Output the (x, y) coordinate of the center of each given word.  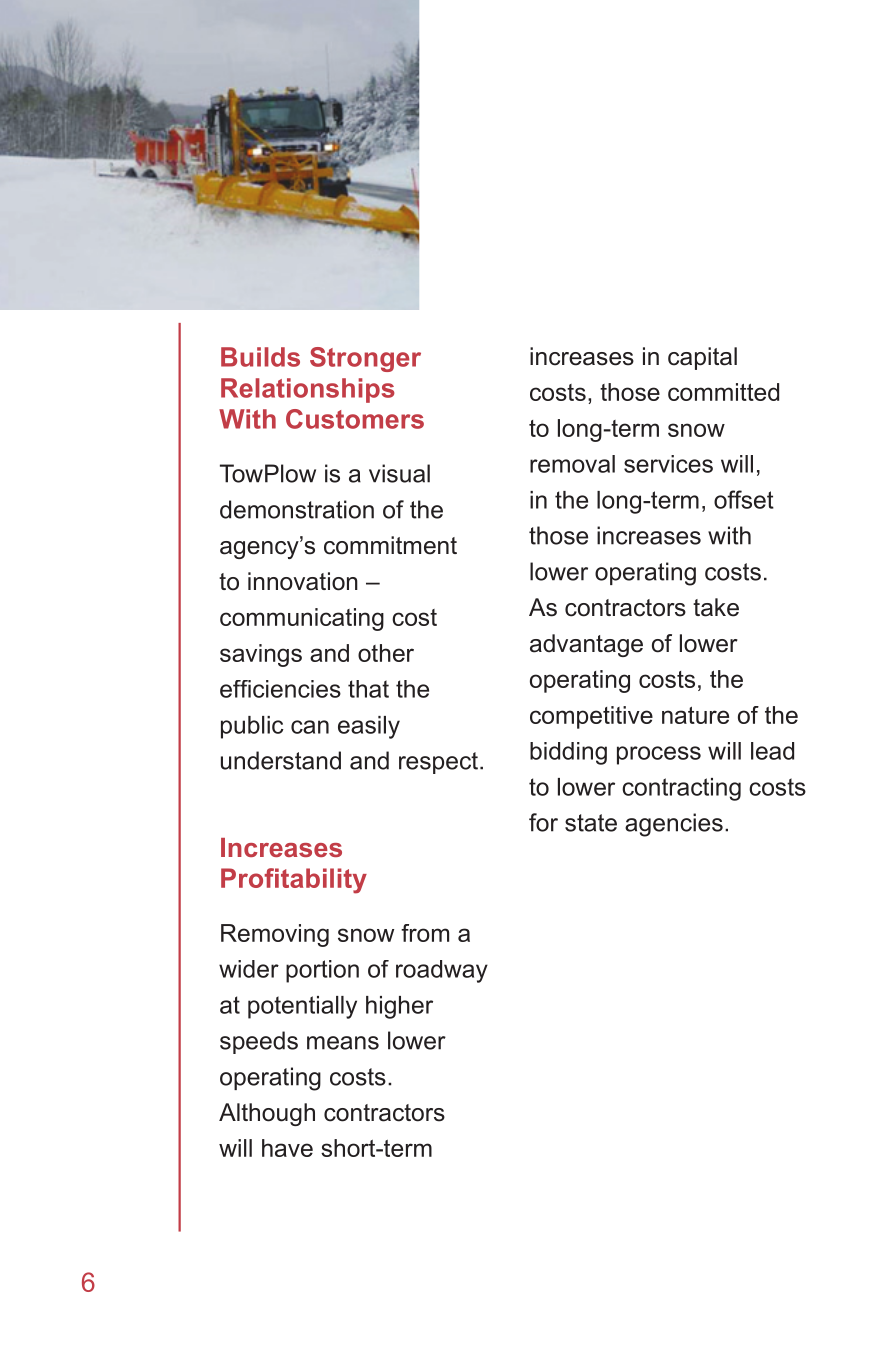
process (659, 755)
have (287, 1148)
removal (572, 464)
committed (723, 392)
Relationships (308, 390)
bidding (568, 753)
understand (281, 760)
